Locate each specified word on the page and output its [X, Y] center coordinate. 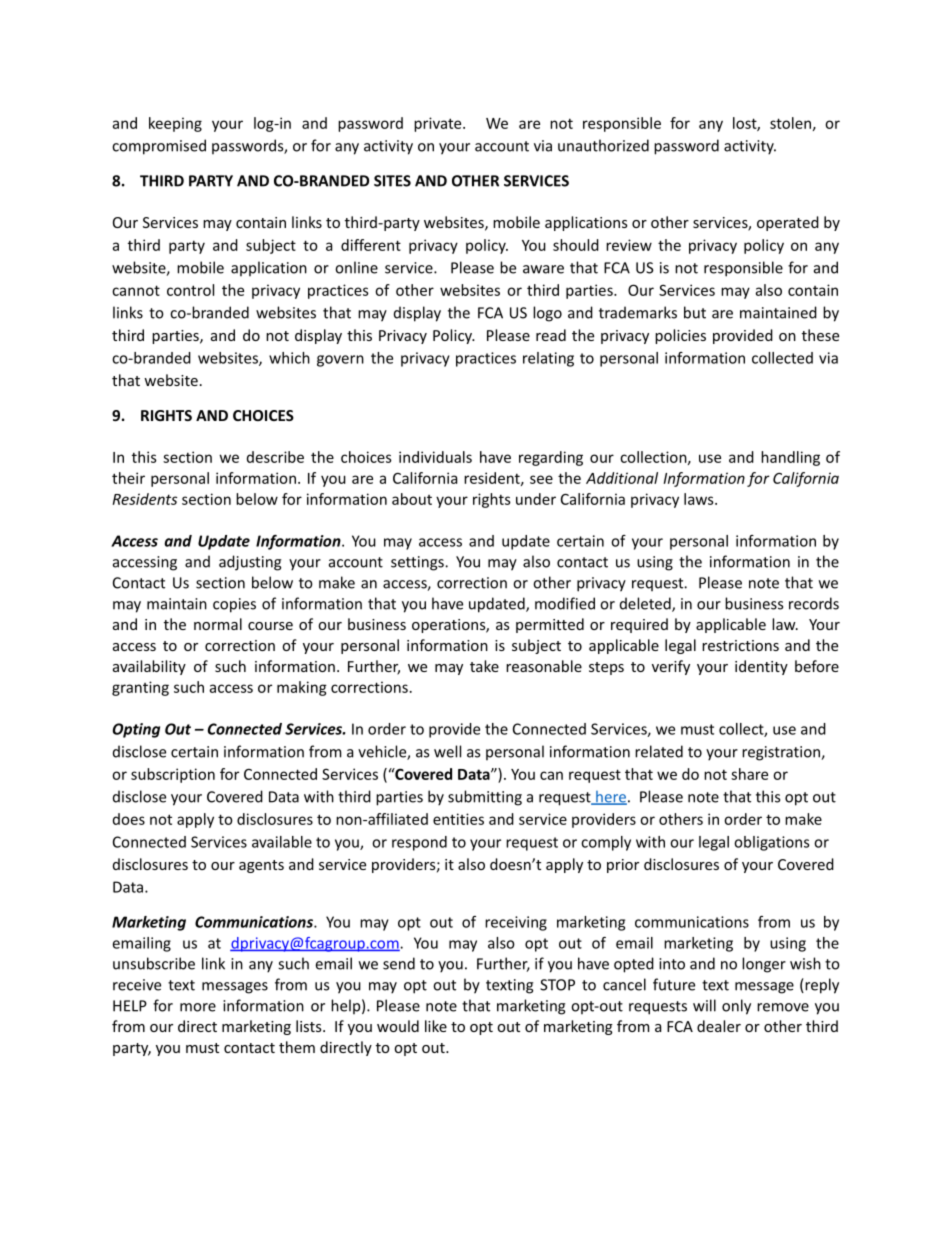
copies [234, 605]
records [814, 603]
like [436, 1026]
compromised [159, 147]
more [198, 1007]
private [439, 124]
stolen [790, 123]
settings [418, 563]
